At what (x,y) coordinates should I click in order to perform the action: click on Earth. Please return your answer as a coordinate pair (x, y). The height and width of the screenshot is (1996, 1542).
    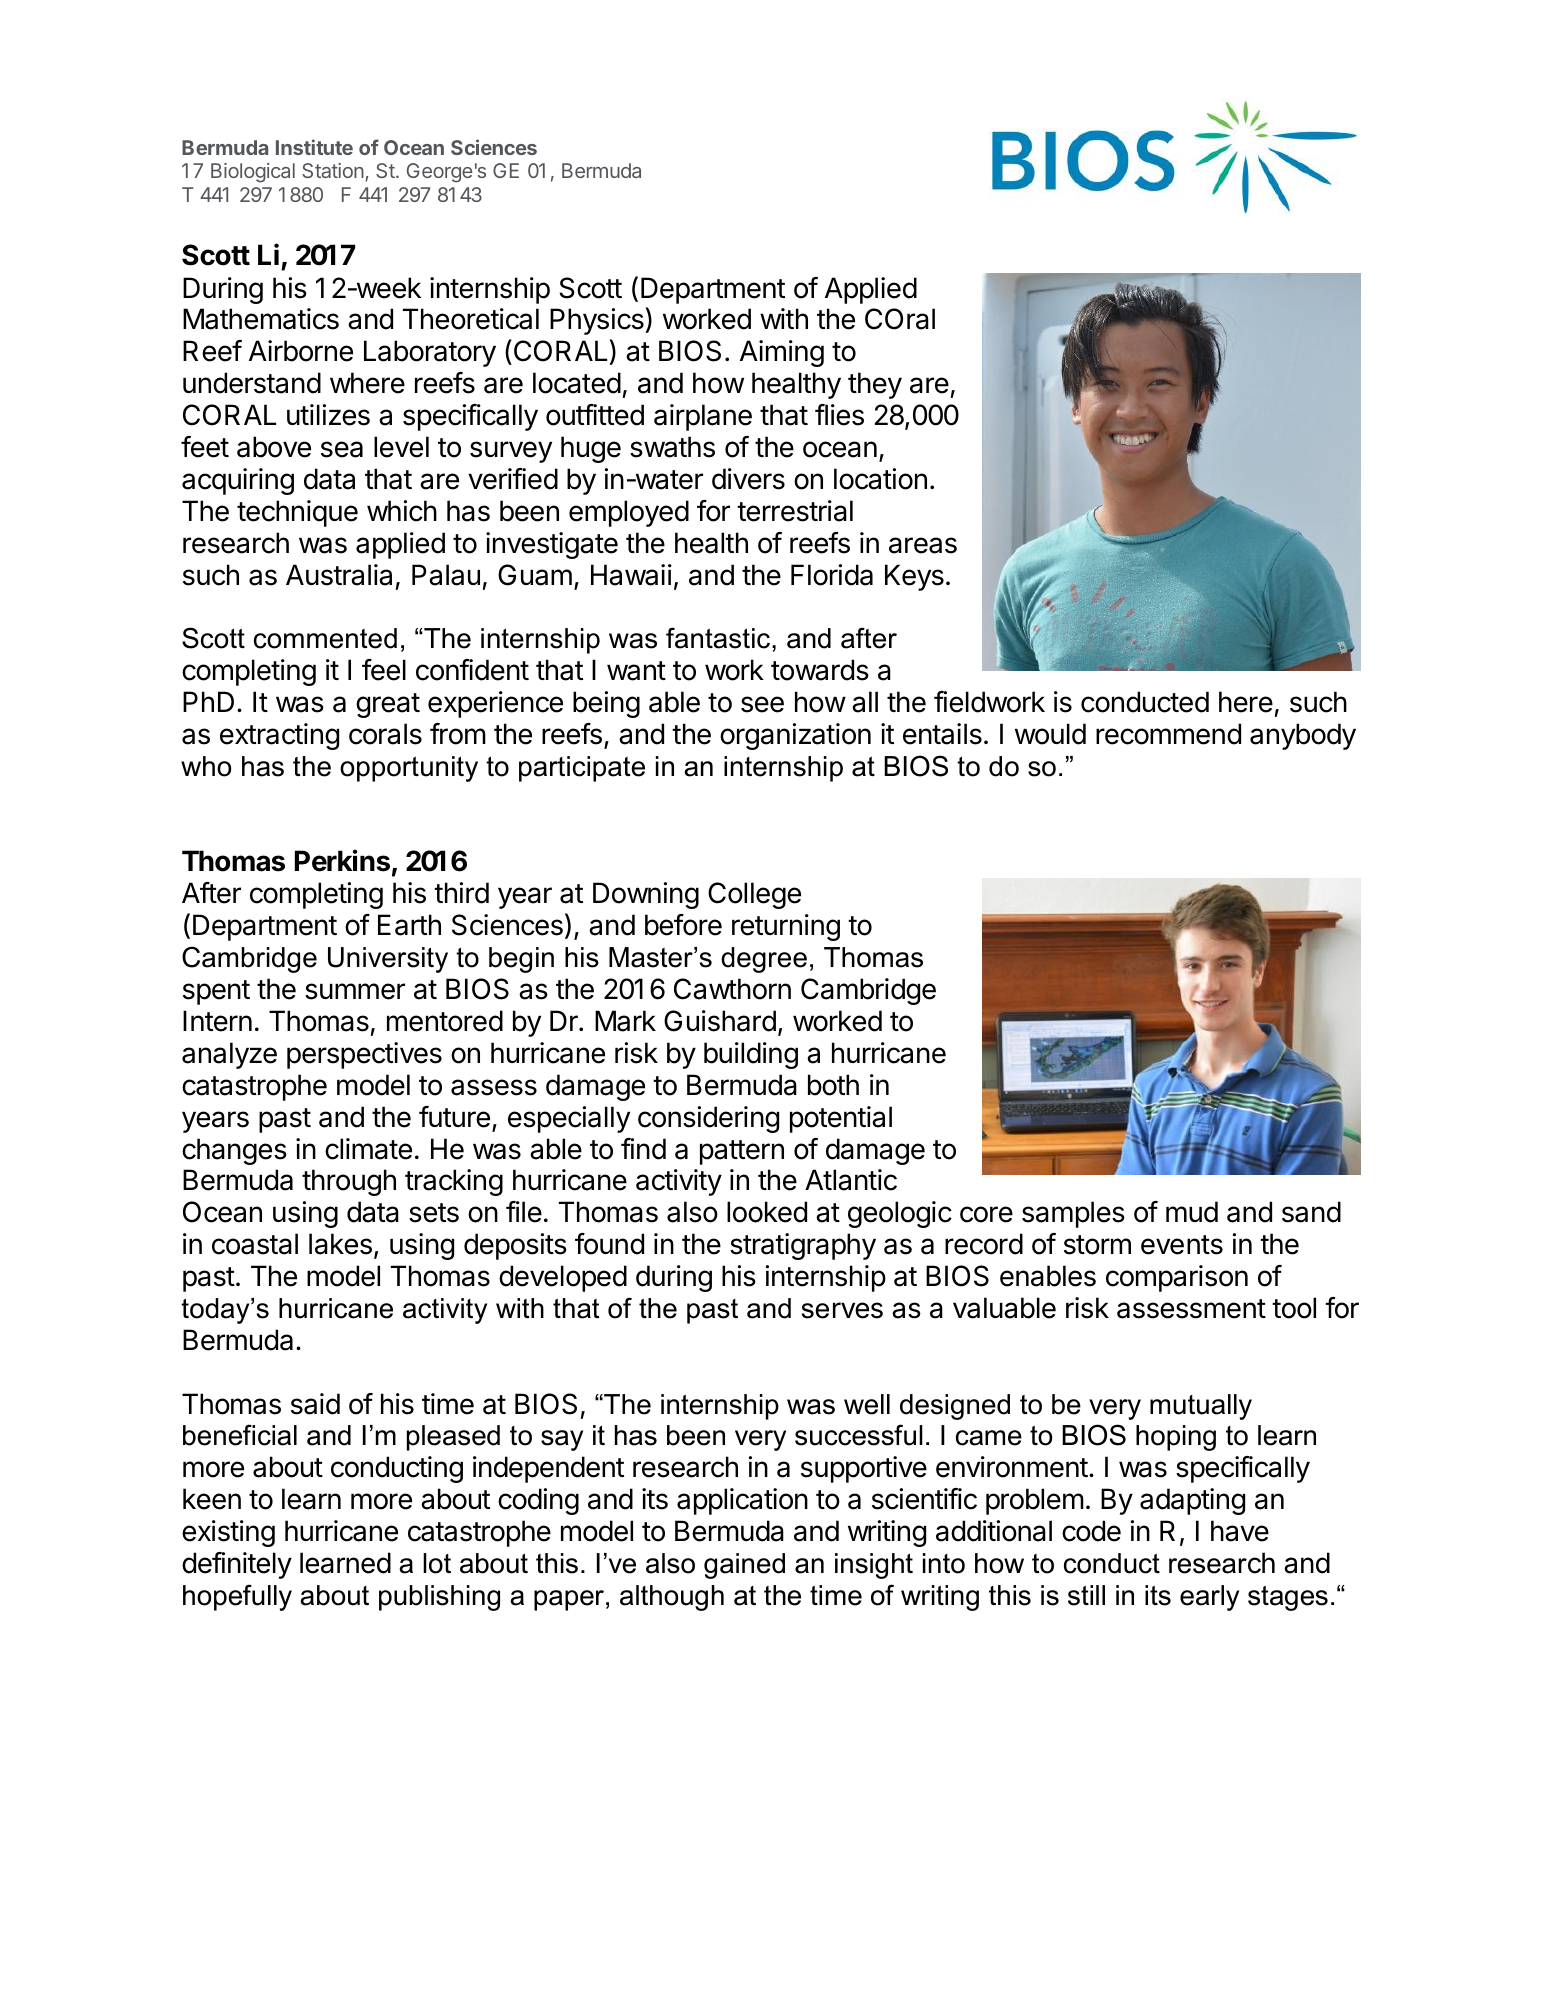
    Looking at the image, I should click on (409, 925).
